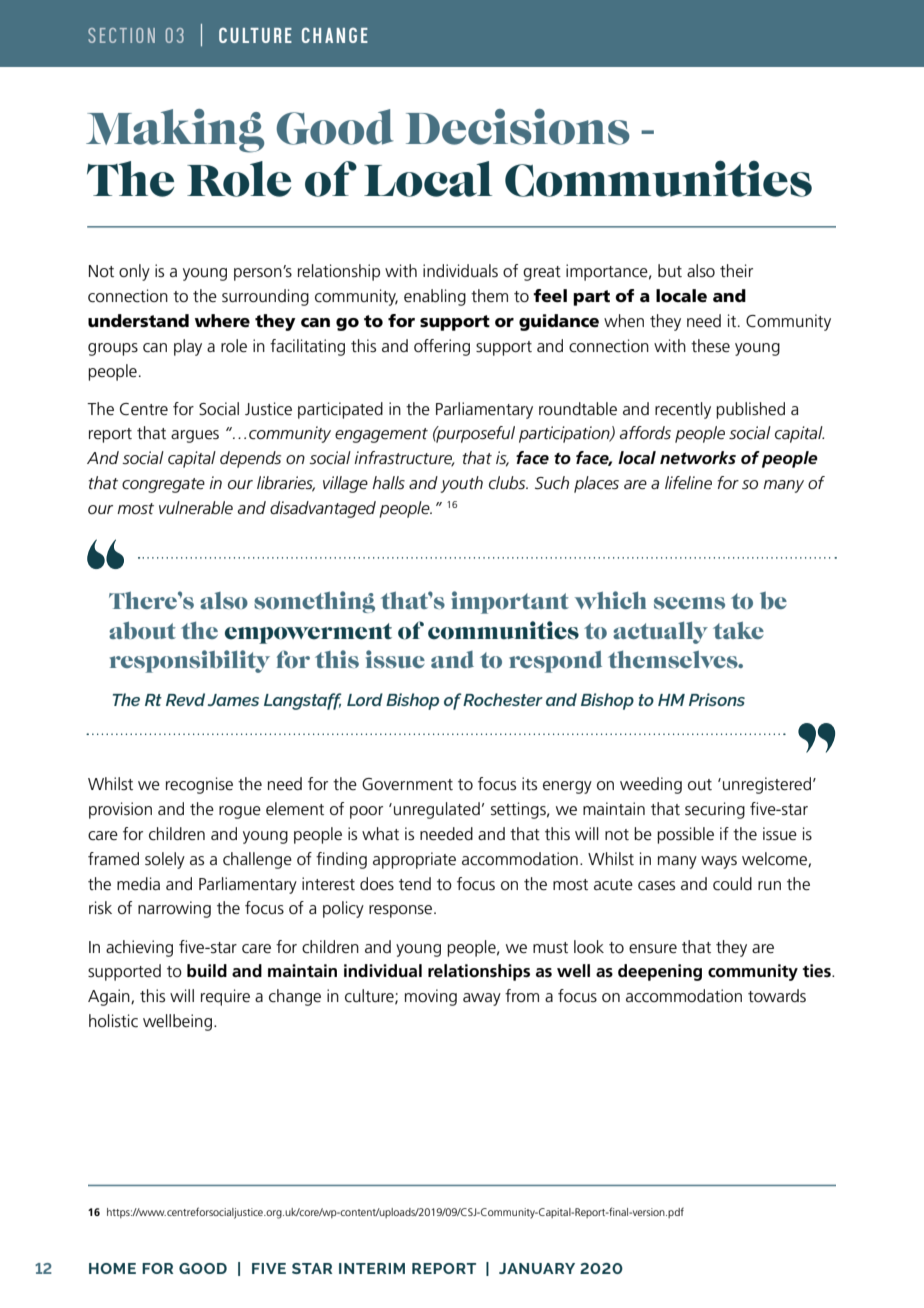  Describe the element at coordinates (503, 699) in the screenshot. I see `Rochester` at that location.
